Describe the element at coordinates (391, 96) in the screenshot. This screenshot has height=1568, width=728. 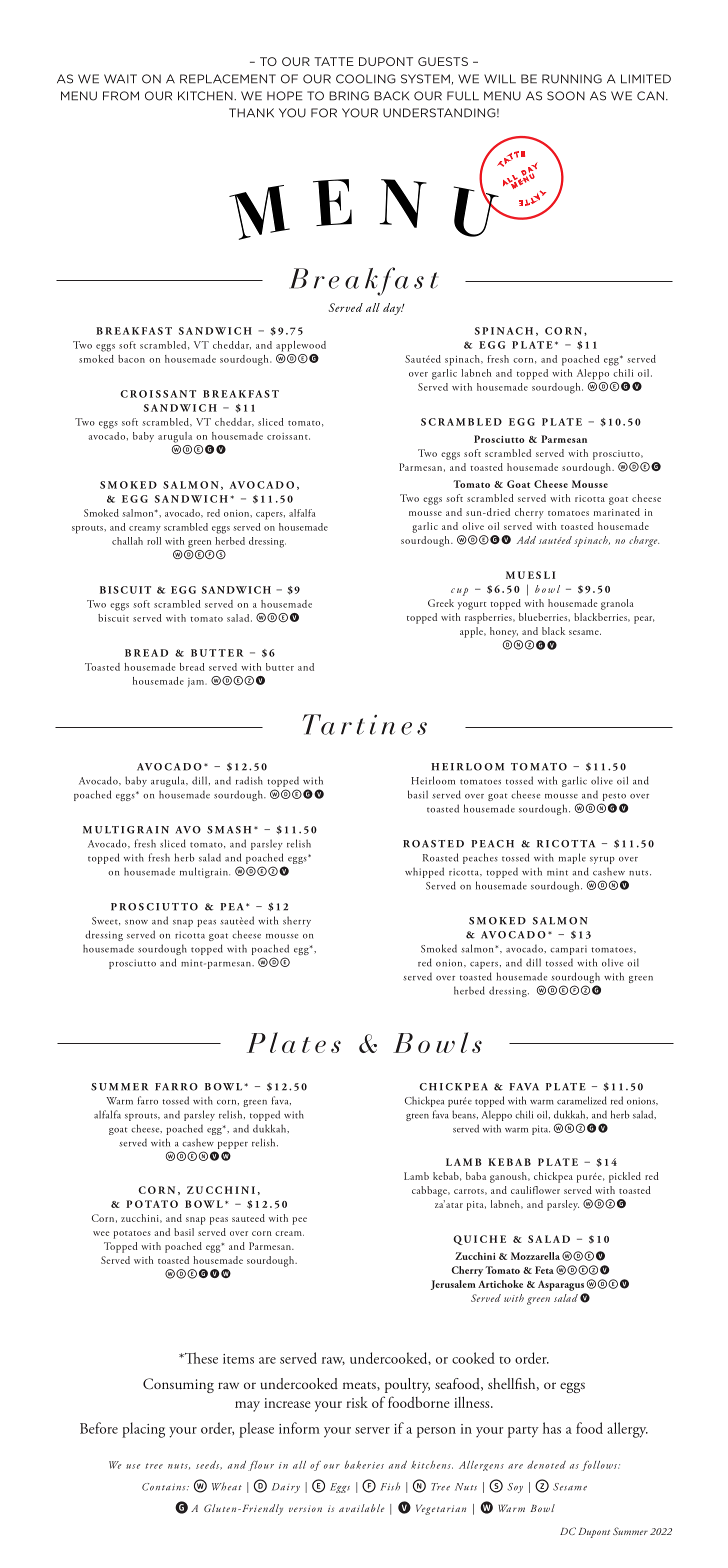
I see `BACK` at that location.
